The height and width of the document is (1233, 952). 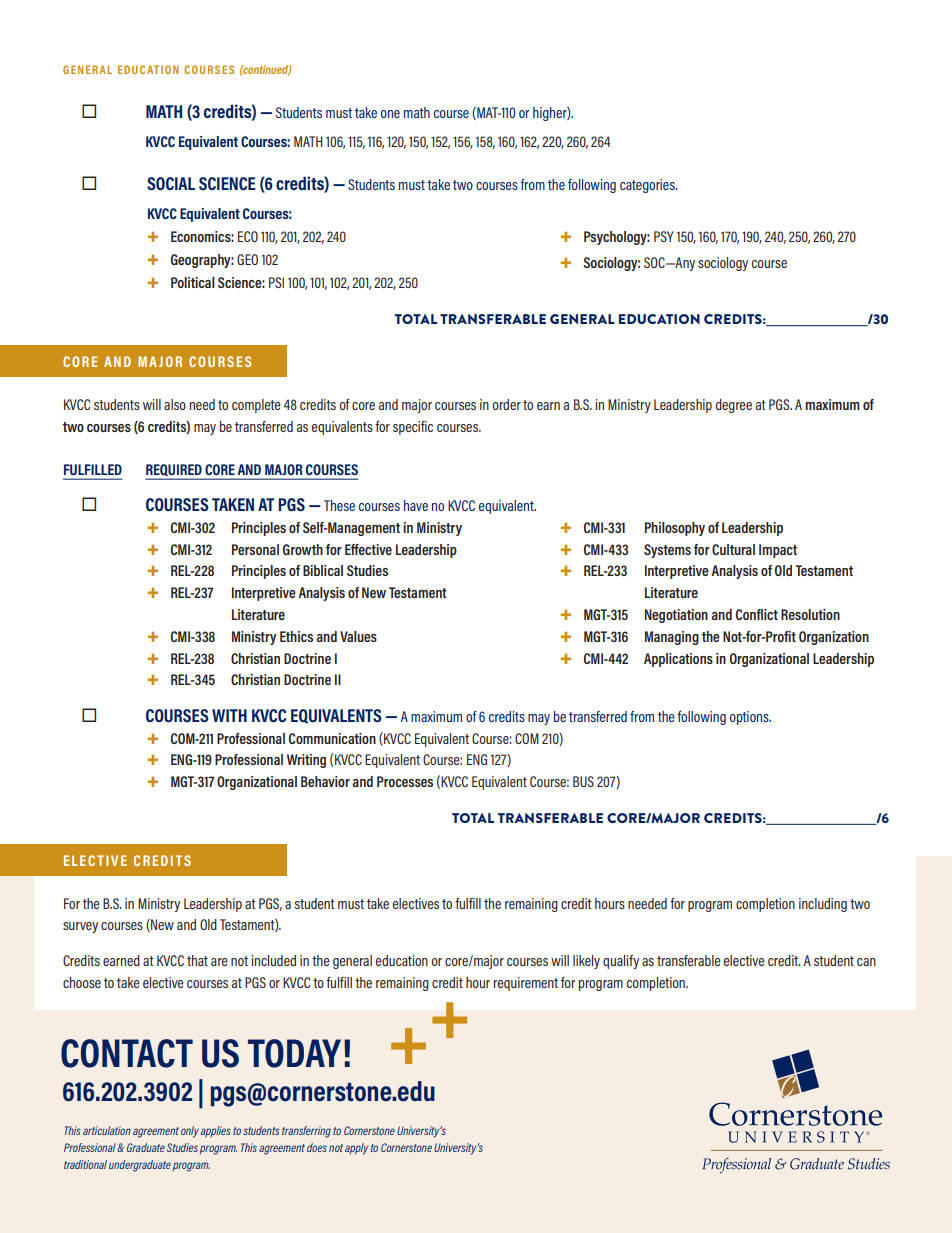 What do you see at coordinates (356, 1149) in the document?
I see `apply` at bounding box center [356, 1149].
